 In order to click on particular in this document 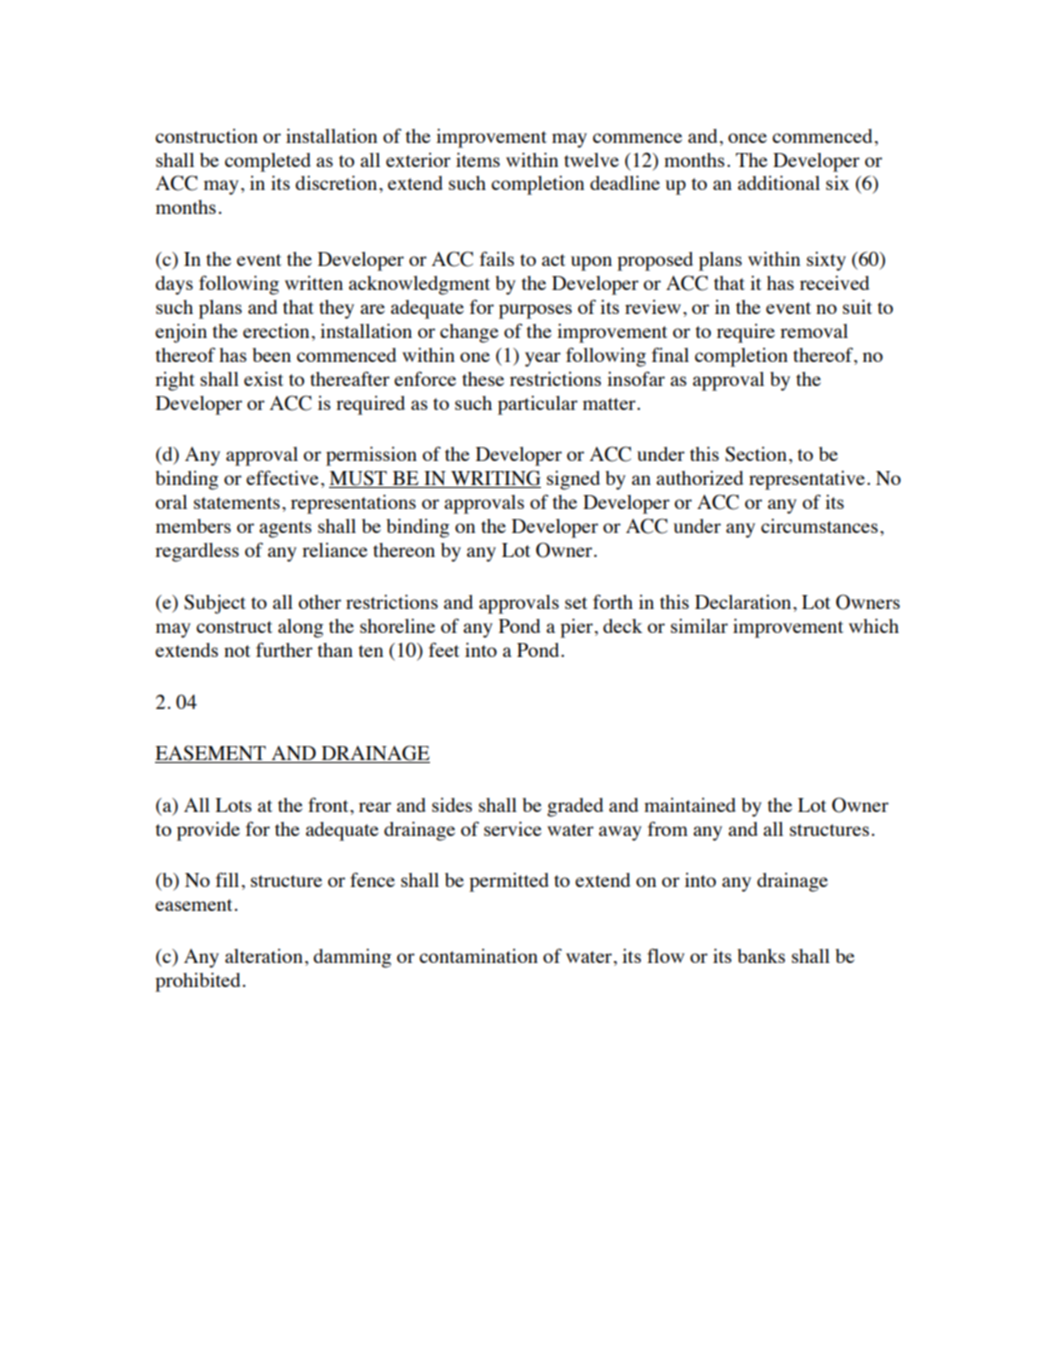, I will do `click(538, 405)`.
